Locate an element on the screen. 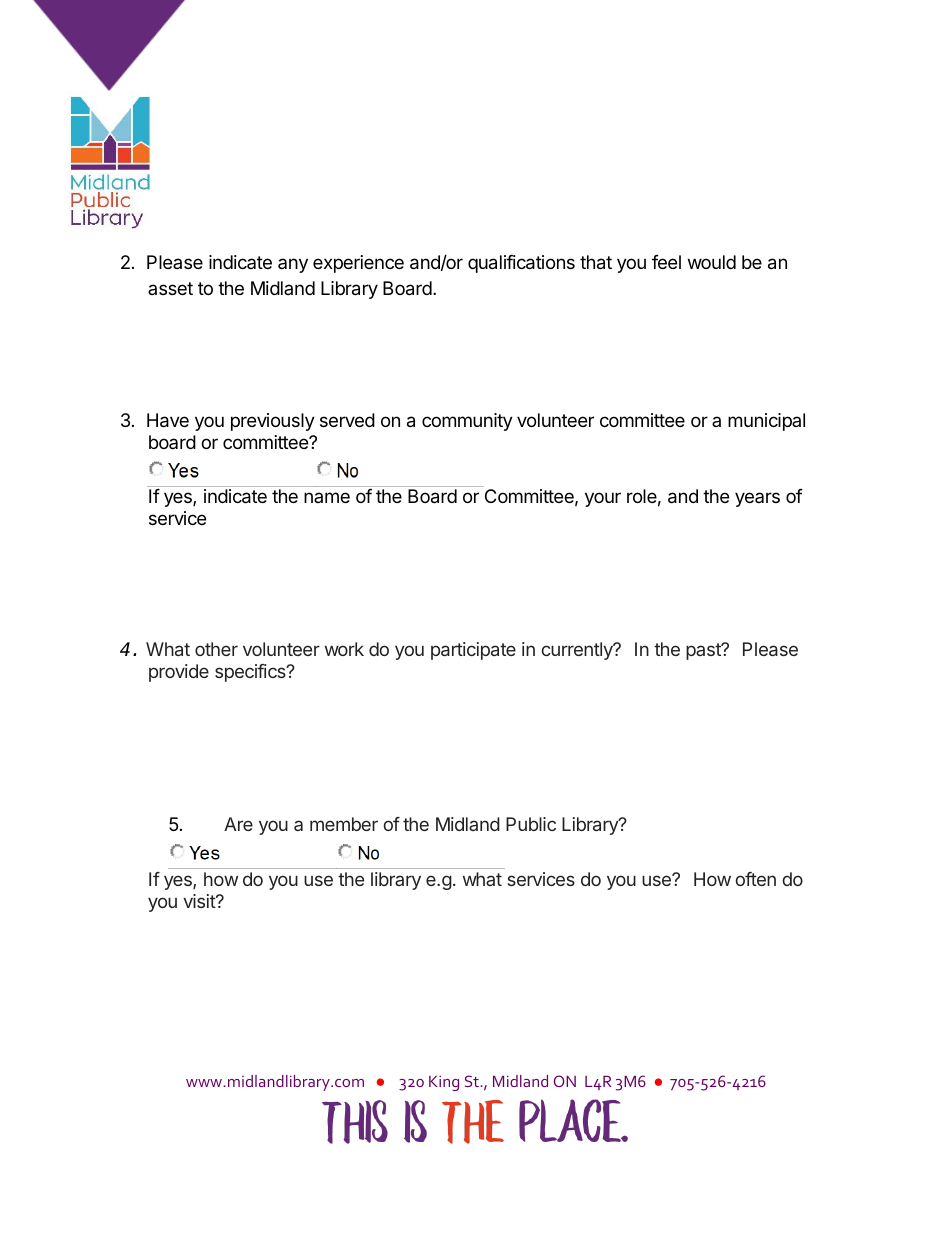  past is located at coordinates (704, 651).
